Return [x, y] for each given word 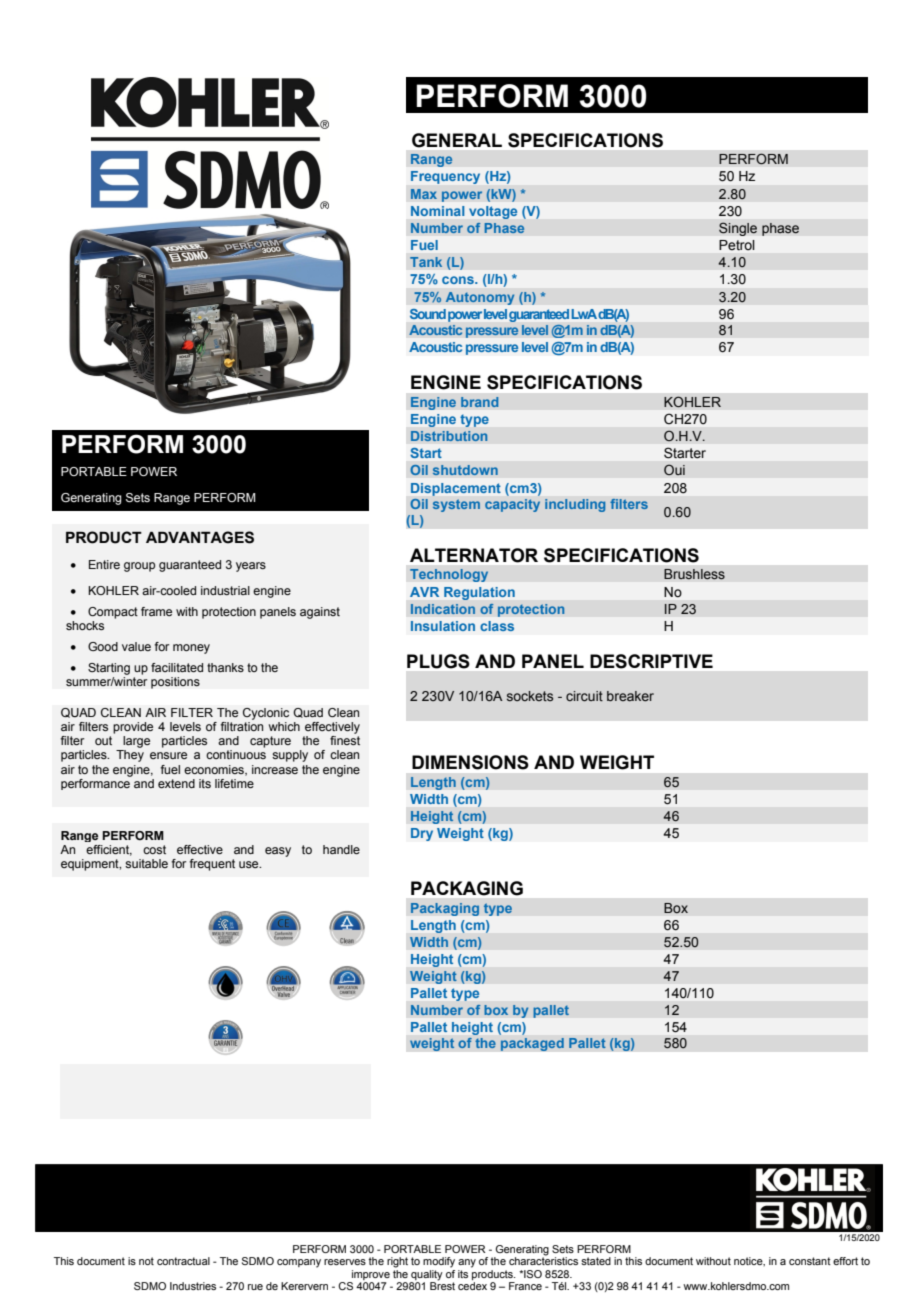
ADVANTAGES [200, 537]
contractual [183, 1261]
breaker [630, 696]
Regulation [479, 593]
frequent [212, 865]
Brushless [694, 574]
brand [480, 402]
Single [738, 229]
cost [154, 849]
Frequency [445, 177]
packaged [532, 1044]
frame [156, 611]
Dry [422, 834]
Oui [674, 470]
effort [845, 1261]
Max [424, 194]
